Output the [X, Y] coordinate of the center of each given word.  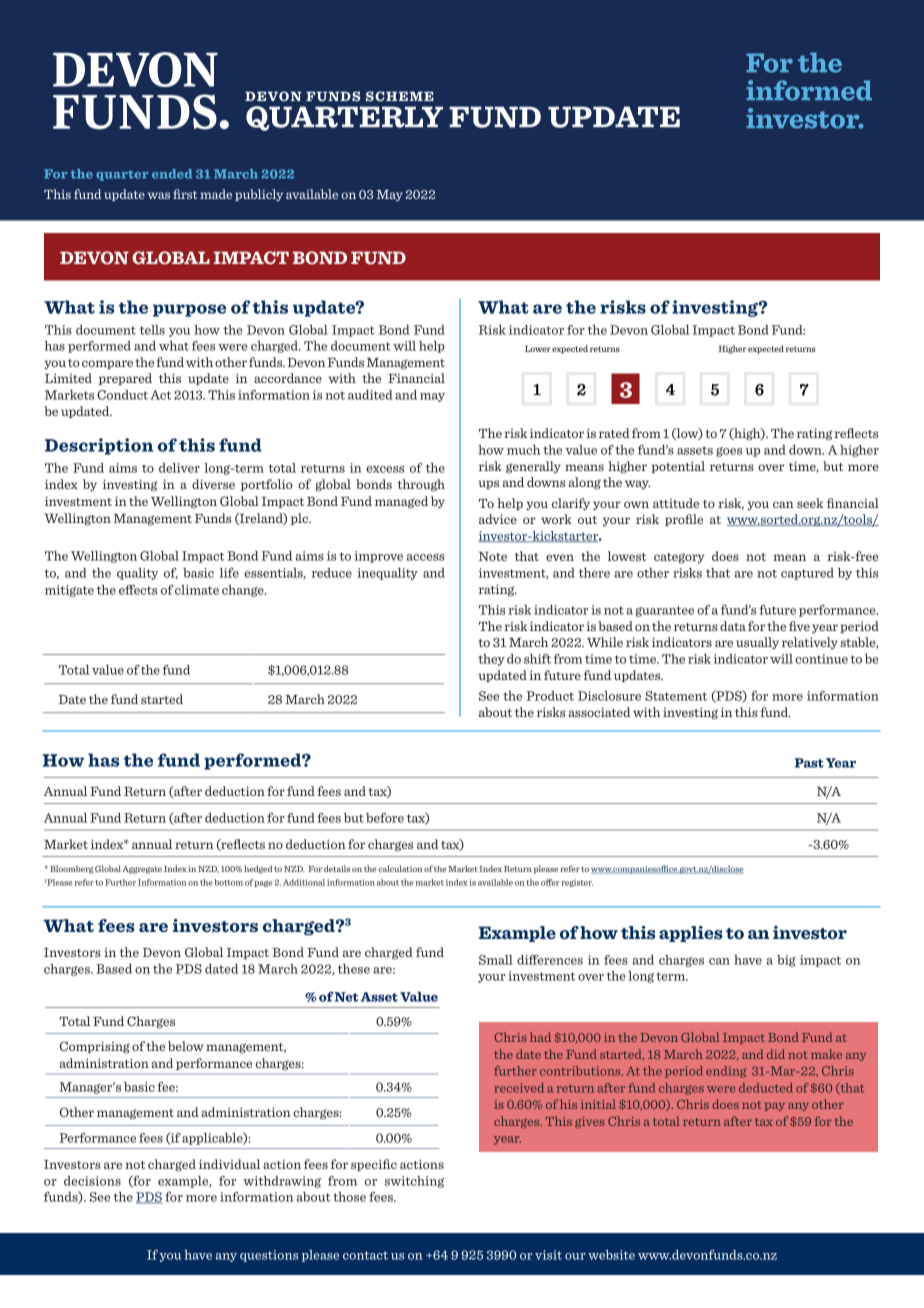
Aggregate [142, 870]
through [421, 485]
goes [729, 452]
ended [172, 174]
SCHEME [400, 96]
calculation [400, 868]
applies [691, 934]
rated [614, 433]
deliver [179, 468]
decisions [92, 1181]
